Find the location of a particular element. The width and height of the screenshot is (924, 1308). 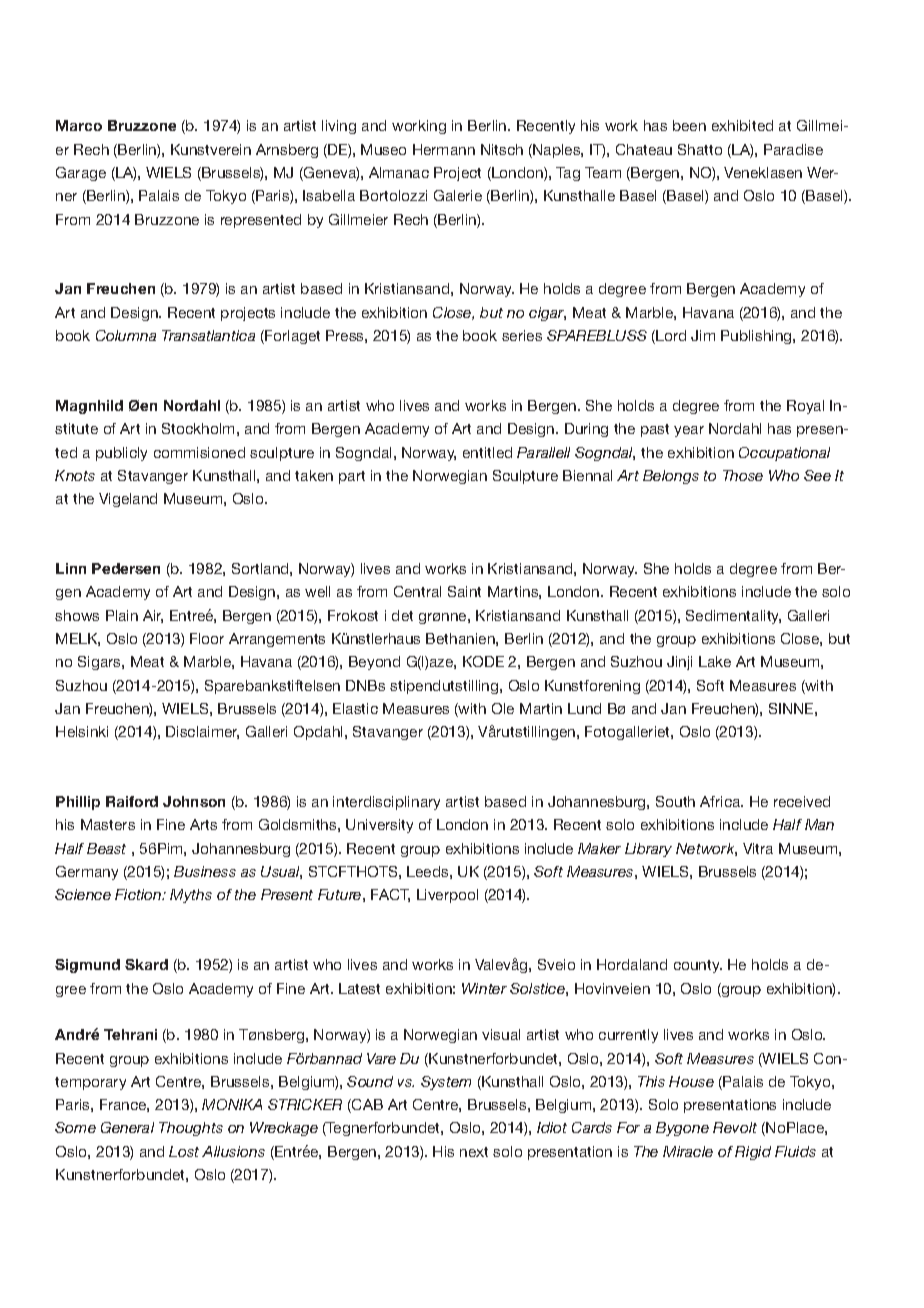

exhibited is located at coordinates (742, 125).
